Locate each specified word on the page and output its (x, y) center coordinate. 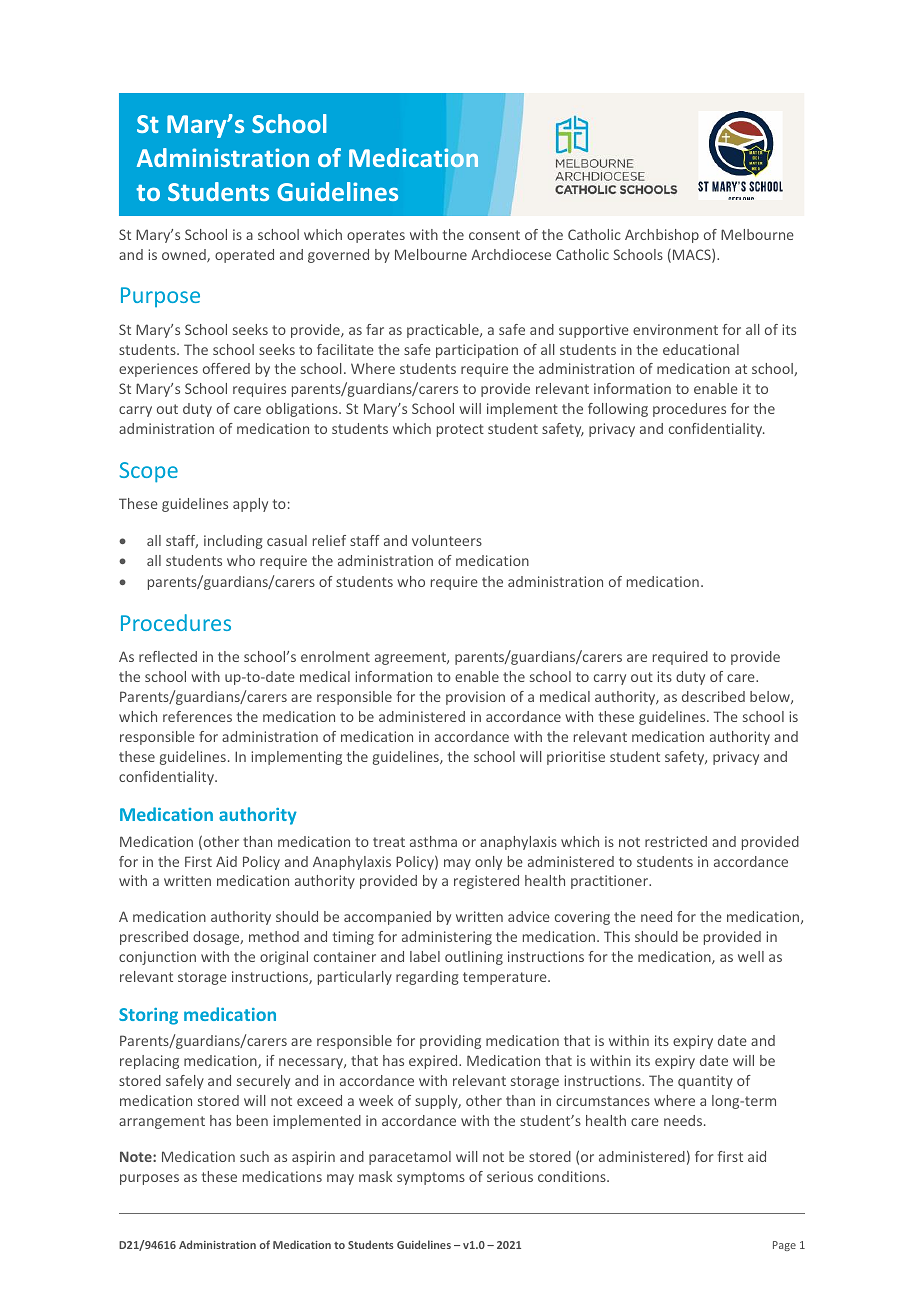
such (254, 1156)
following (618, 410)
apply (250, 505)
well (751, 956)
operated (244, 256)
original (284, 958)
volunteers (447, 540)
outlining (474, 958)
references (197, 716)
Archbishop (662, 236)
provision (475, 698)
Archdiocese (511, 254)
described (713, 696)
